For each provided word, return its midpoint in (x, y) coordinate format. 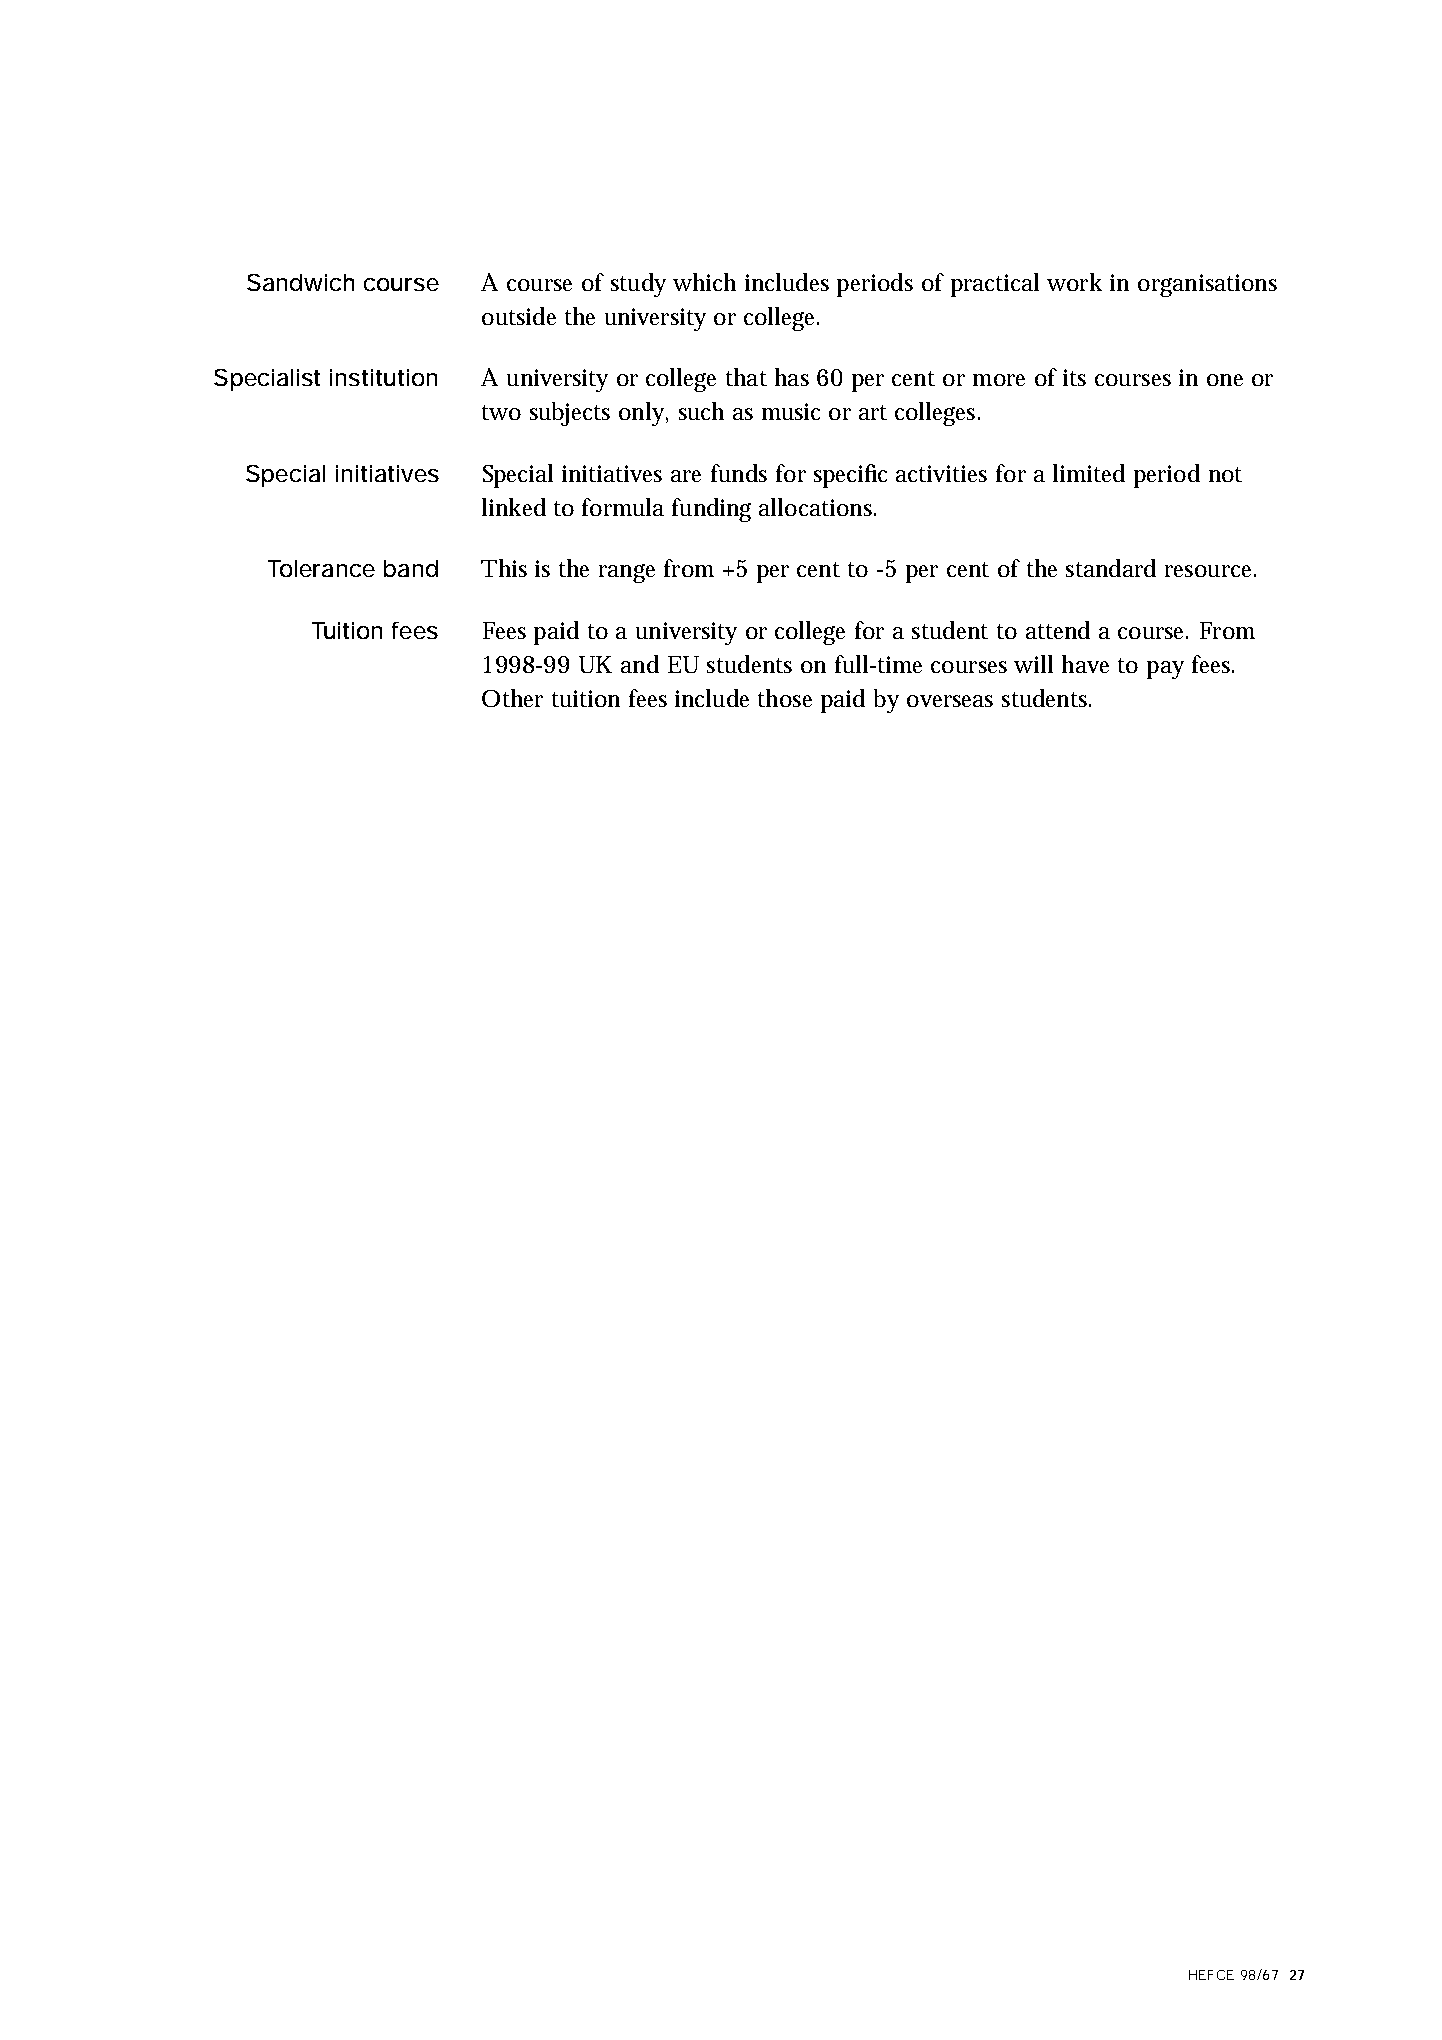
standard (1111, 568)
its (1074, 377)
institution (383, 377)
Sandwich (300, 282)
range (627, 573)
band (411, 568)
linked (514, 507)
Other (512, 698)
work (1074, 282)
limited (1089, 473)
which (704, 282)
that (746, 377)
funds (739, 473)
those (785, 698)
